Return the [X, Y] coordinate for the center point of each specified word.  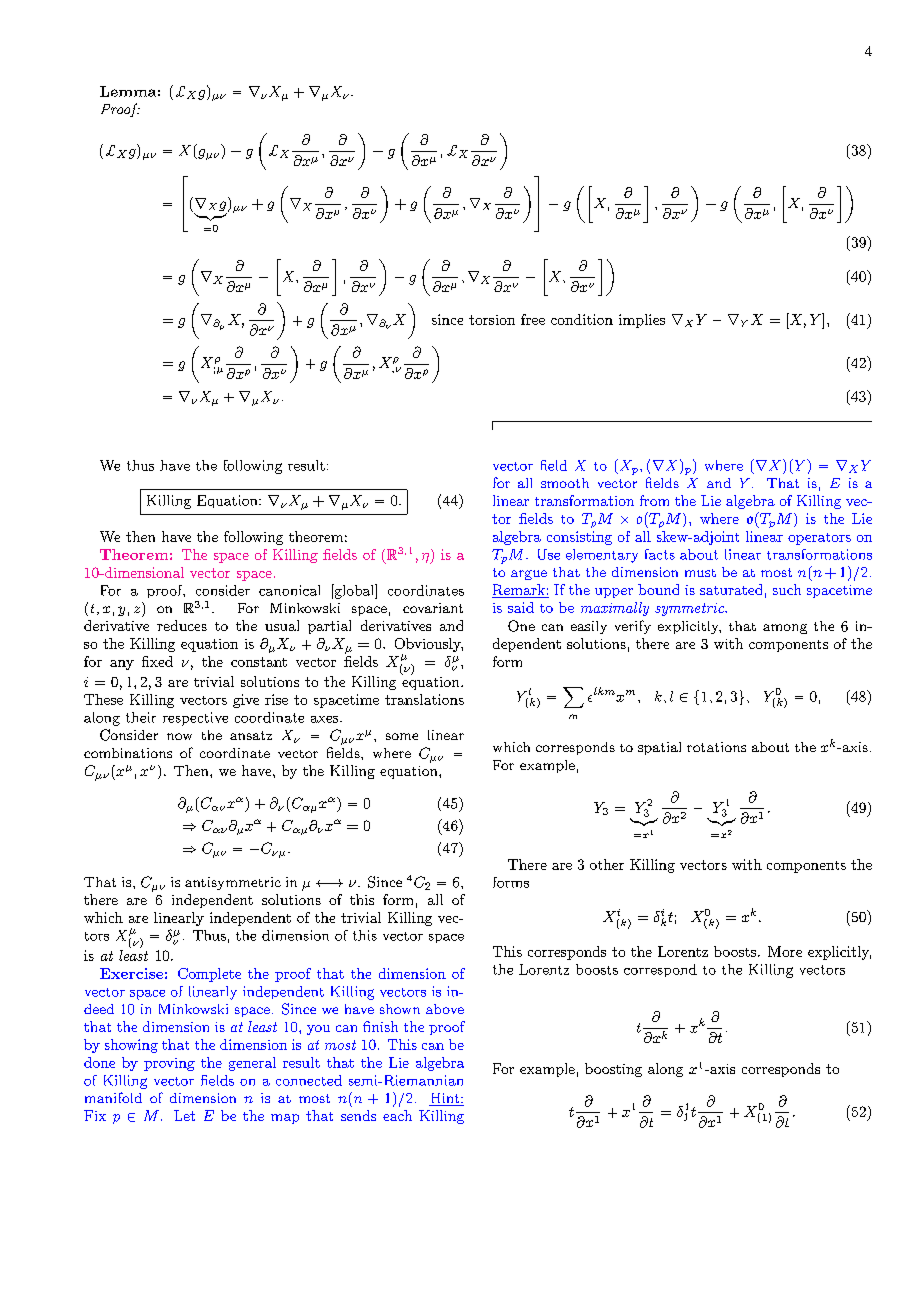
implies [642, 321]
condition [582, 319]
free [533, 319]
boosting [613, 1070]
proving [169, 1064]
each [397, 1115]
